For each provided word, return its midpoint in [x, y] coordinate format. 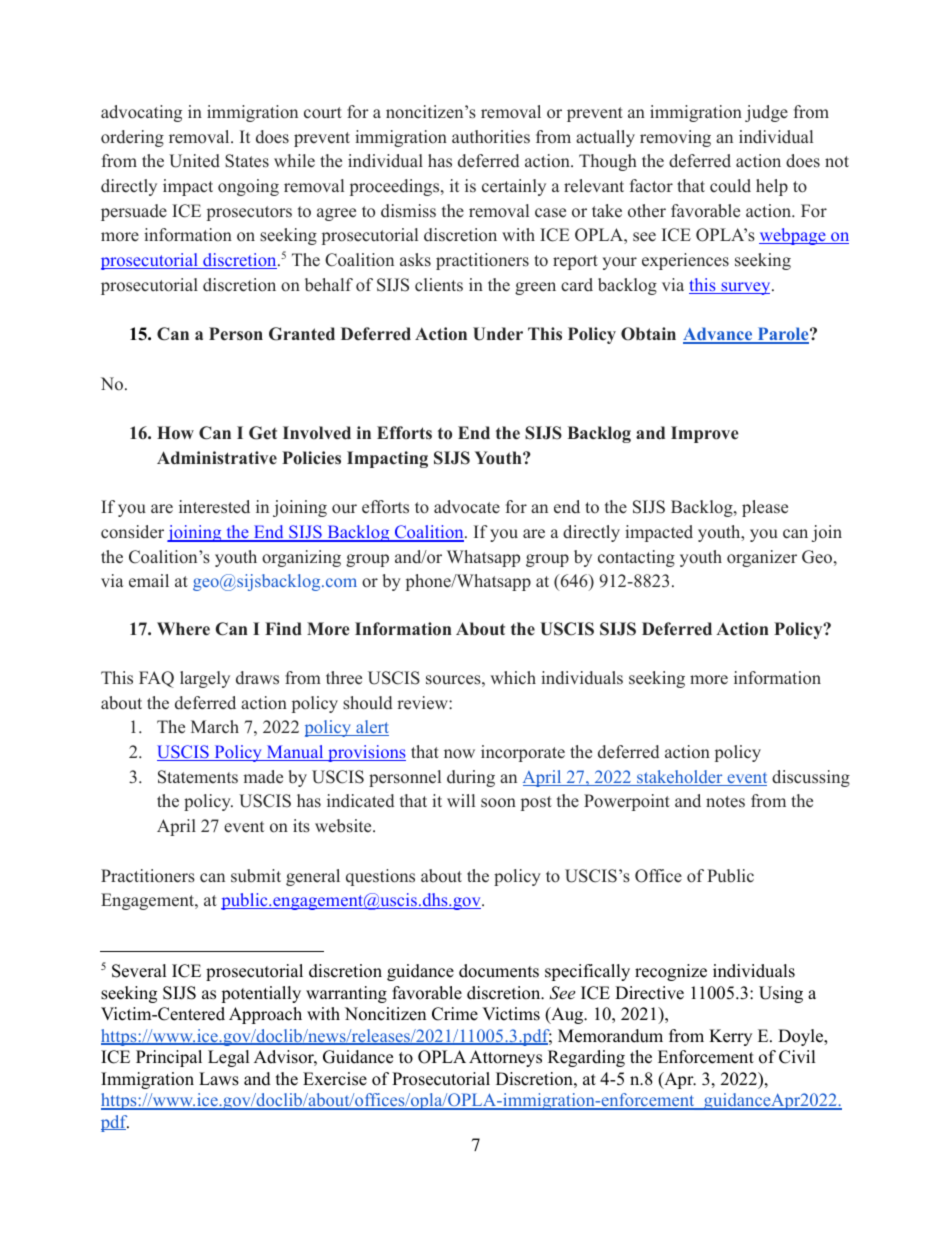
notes [725, 802]
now [459, 754]
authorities [491, 137]
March [215, 727]
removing [675, 138]
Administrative [217, 458]
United [194, 161]
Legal [229, 1058]
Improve [705, 434]
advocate [467, 507]
